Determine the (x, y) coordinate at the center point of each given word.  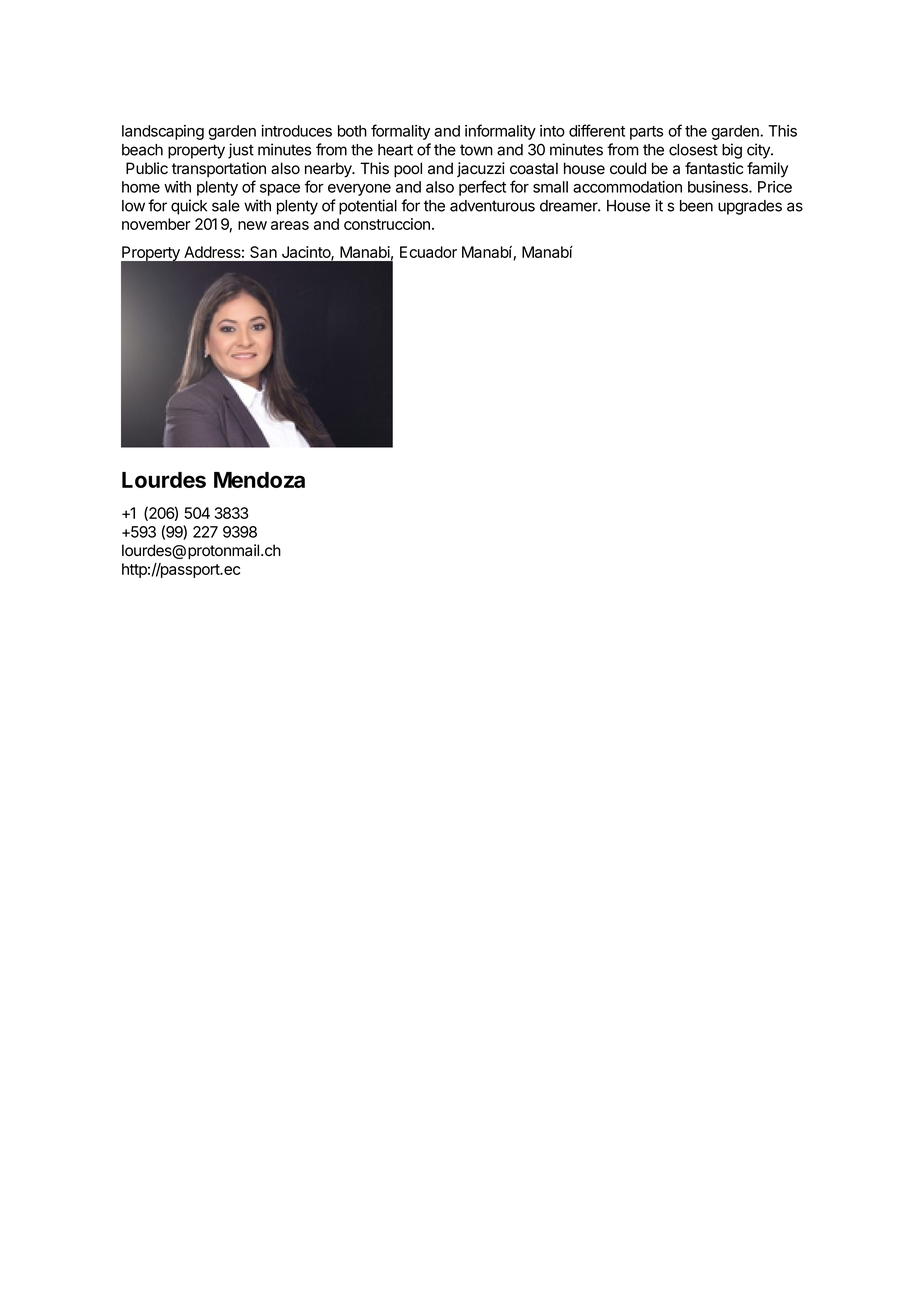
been (696, 206)
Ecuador (428, 252)
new (252, 225)
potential (368, 207)
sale (226, 206)
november (156, 224)
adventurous (492, 206)
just (241, 151)
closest (693, 150)
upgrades (750, 207)
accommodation (627, 187)
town (476, 150)
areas (290, 225)
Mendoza (259, 480)
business (719, 187)
